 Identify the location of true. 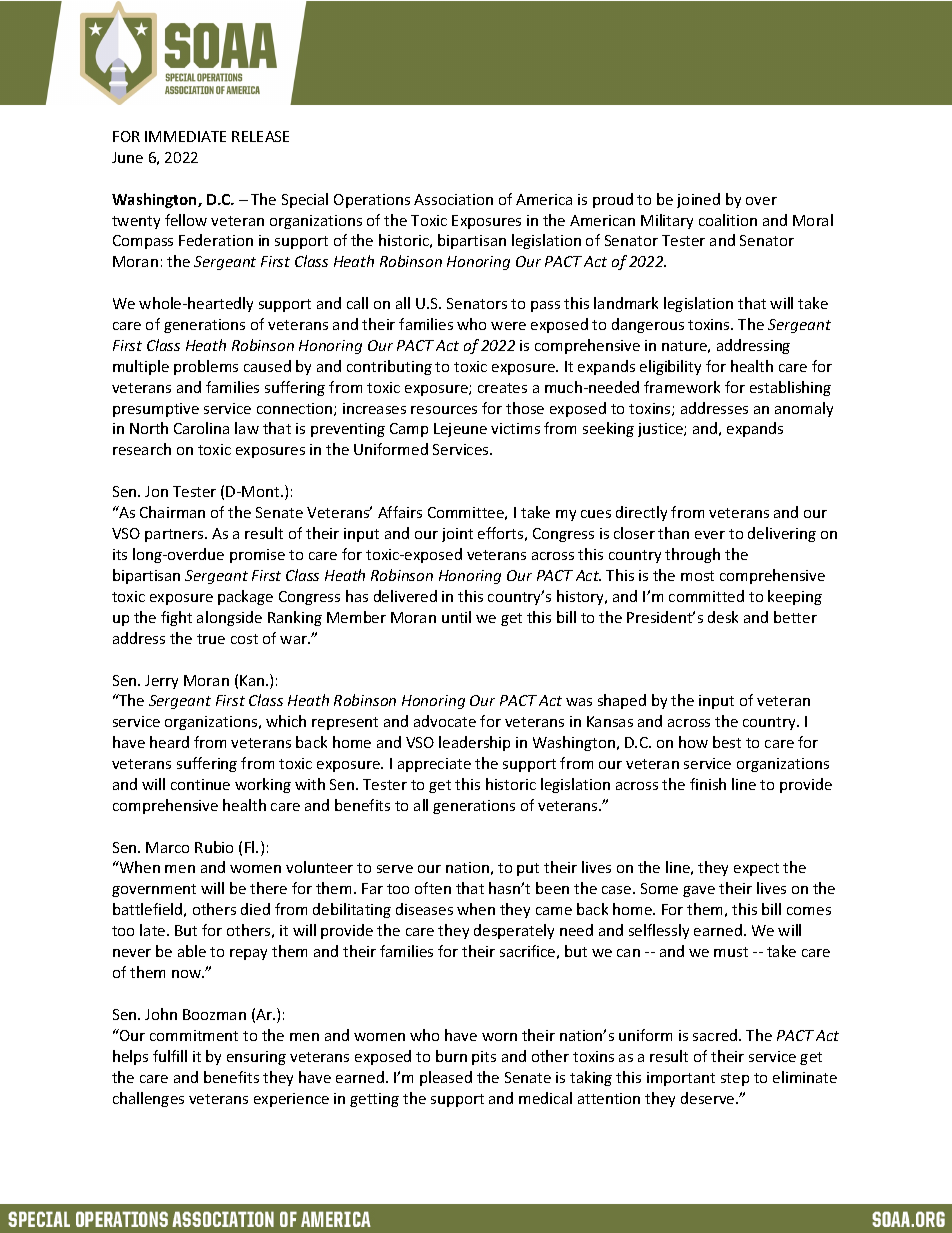
(211, 639).
